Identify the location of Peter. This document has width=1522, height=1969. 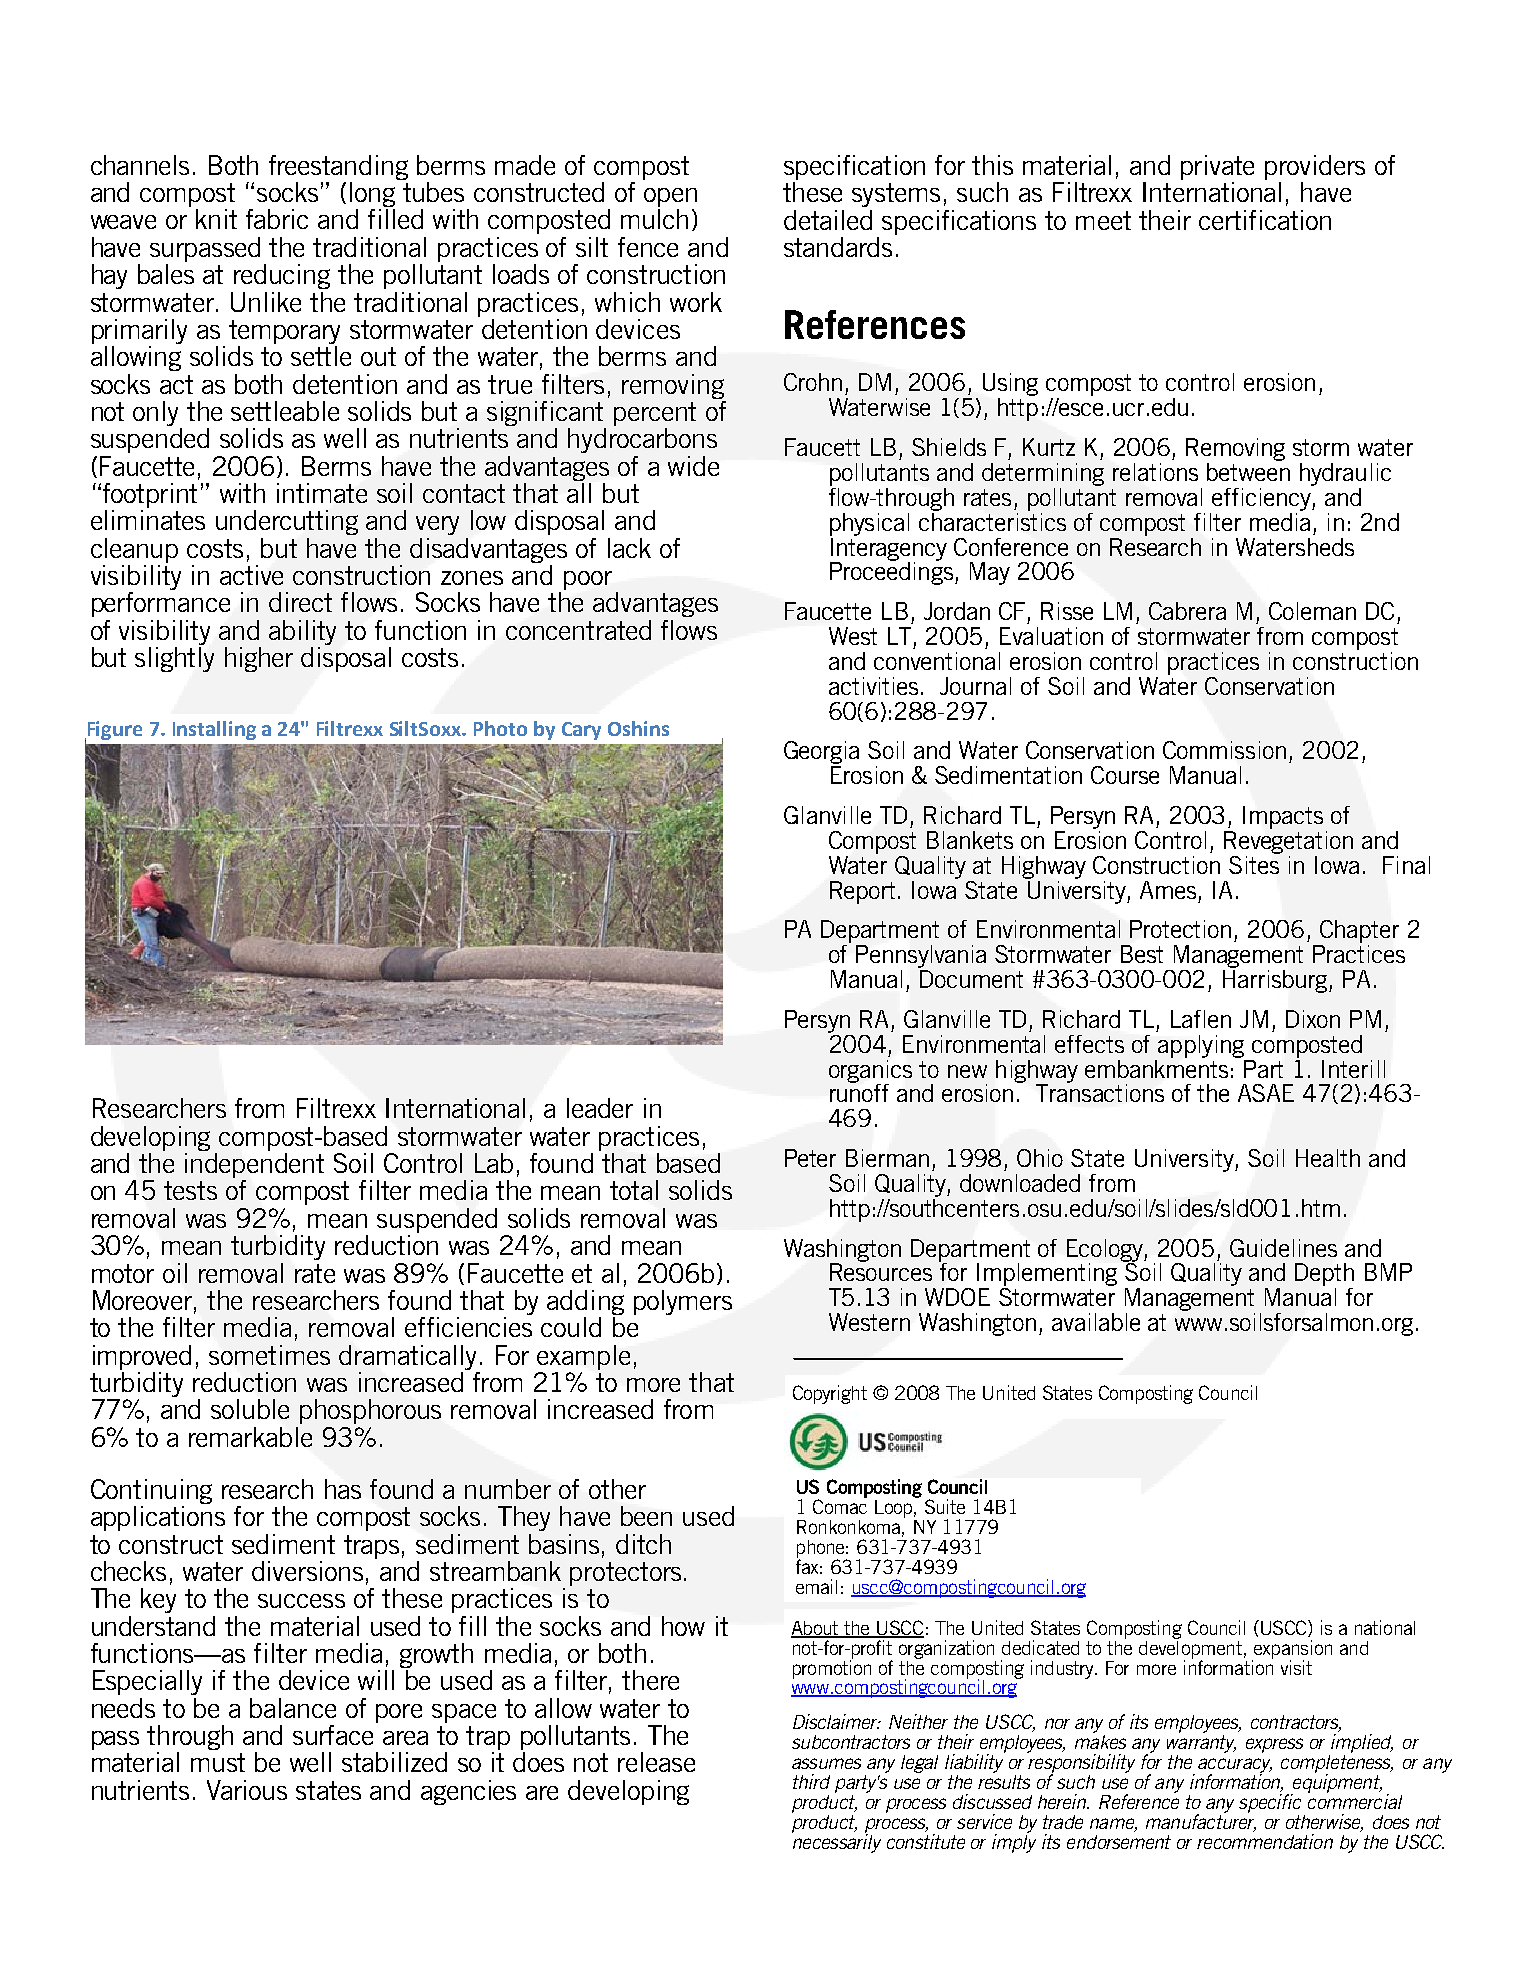
(810, 1158).
